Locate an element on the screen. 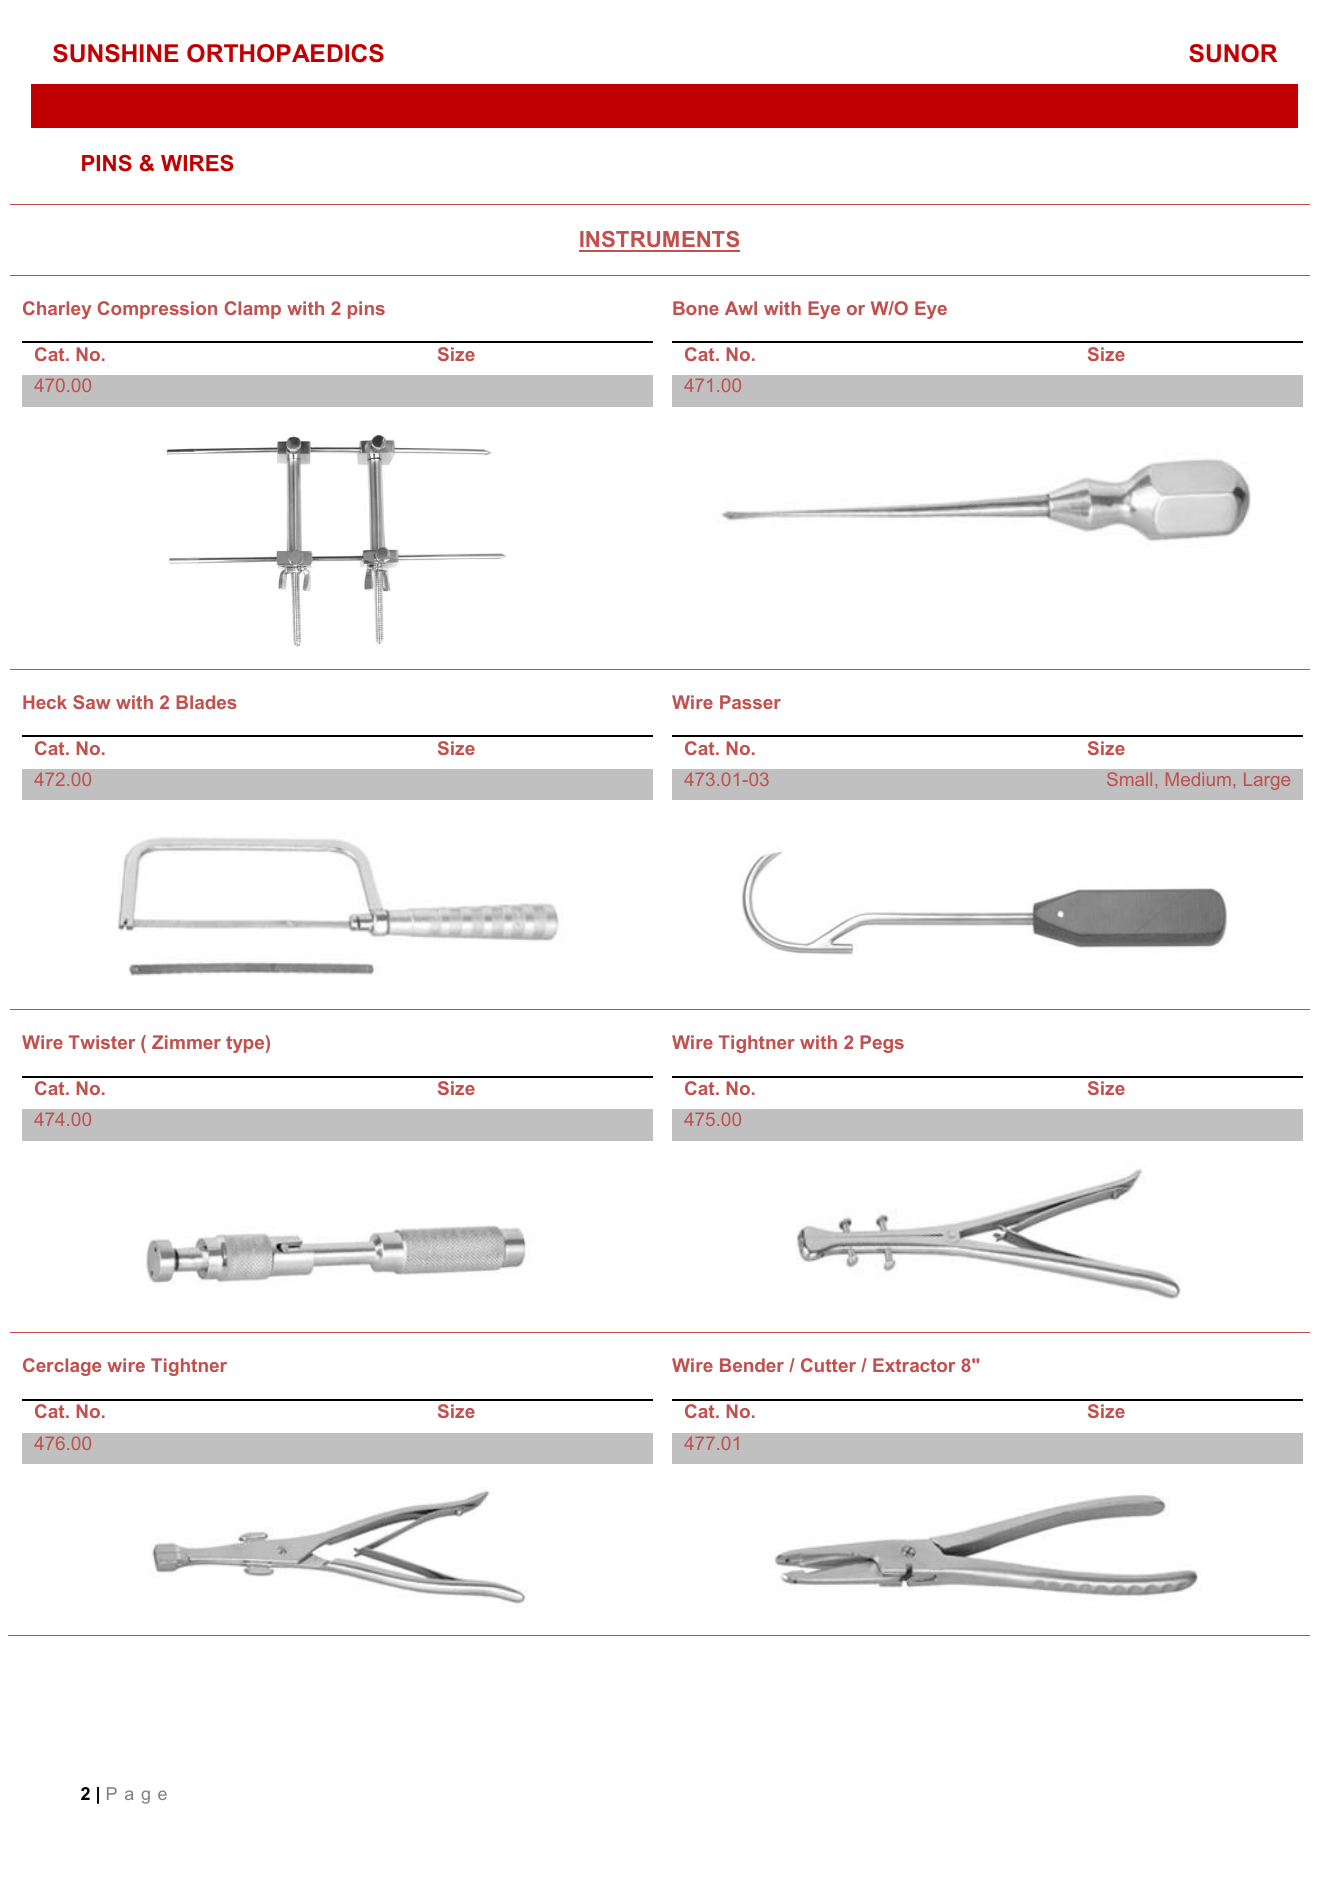 The height and width of the screenshot is (1885, 1333). Small is located at coordinates (1129, 779).
